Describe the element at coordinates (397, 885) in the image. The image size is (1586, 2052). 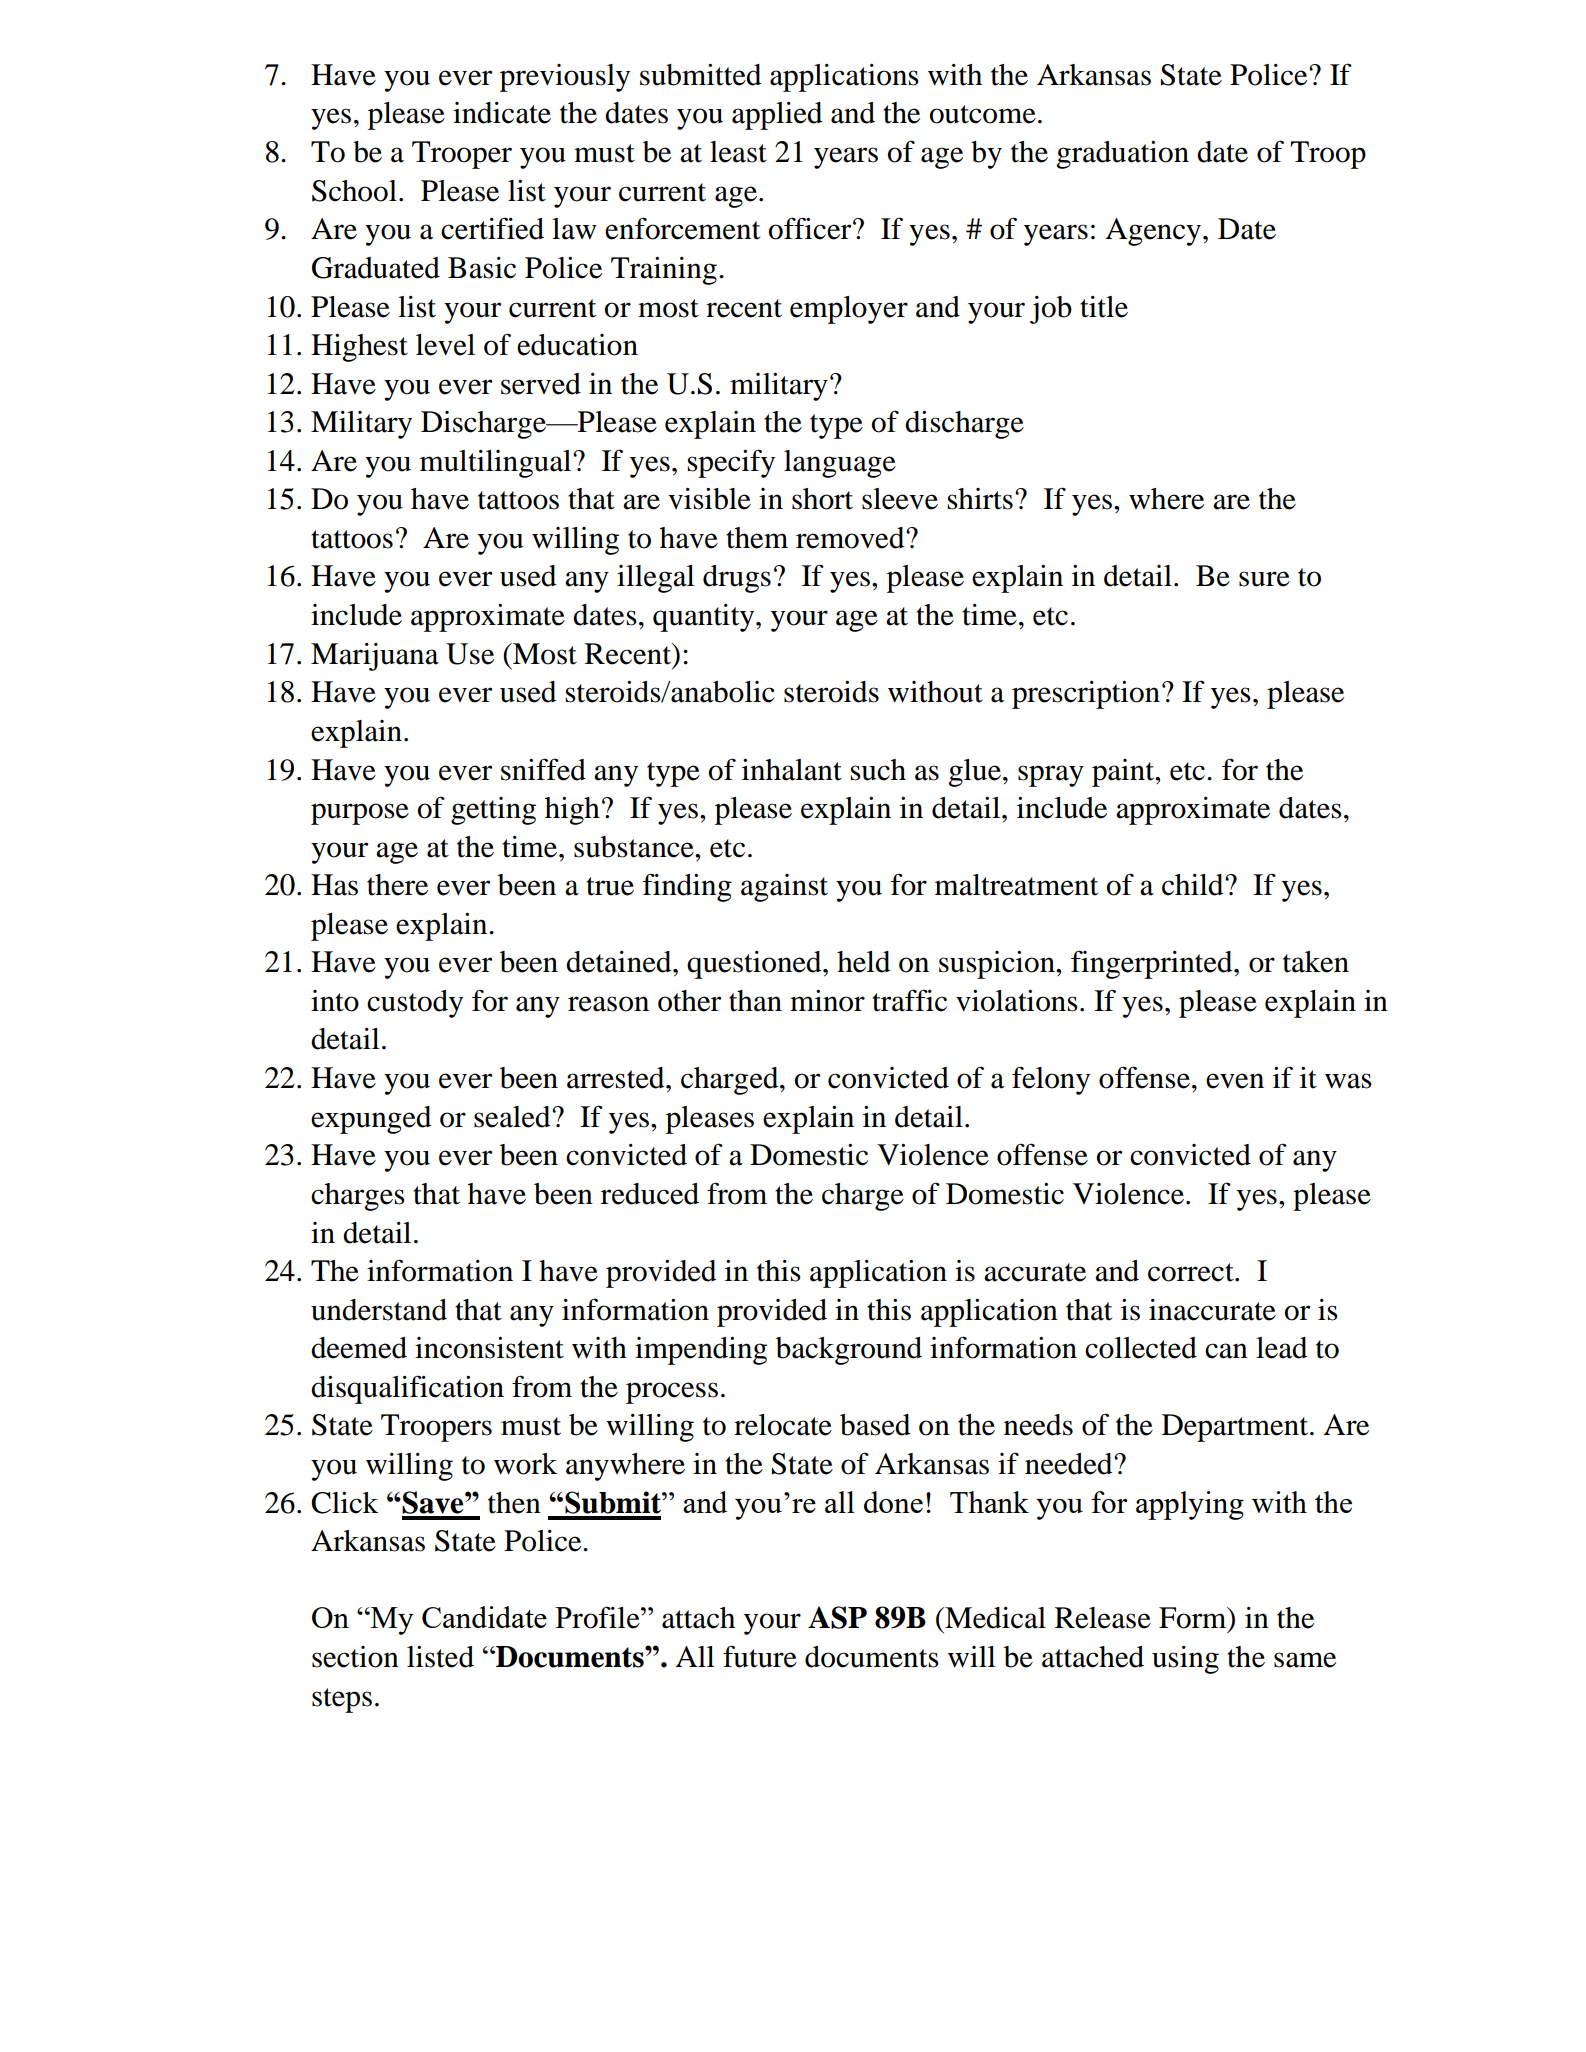
I see `there` at that location.
